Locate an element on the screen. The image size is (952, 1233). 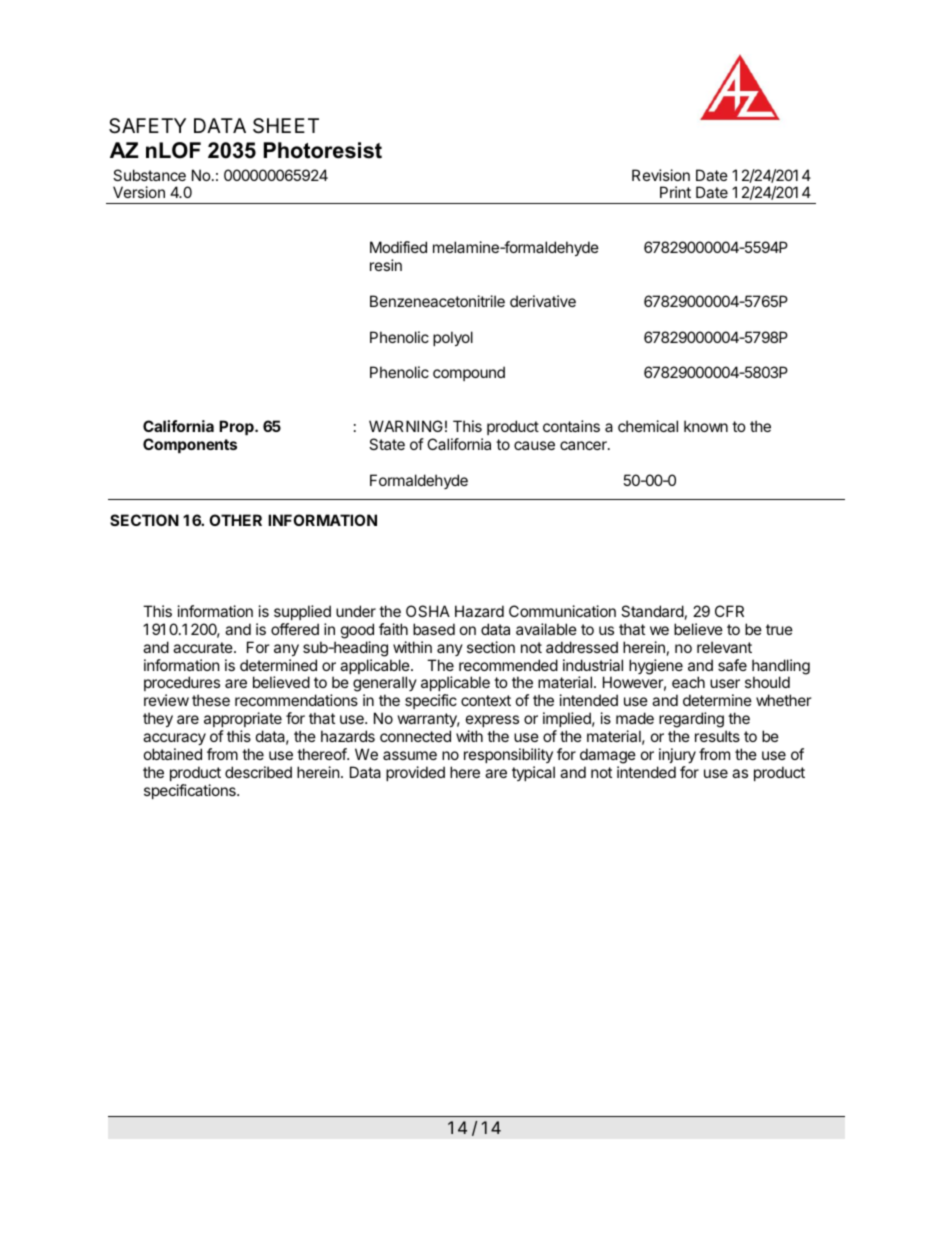
known is located at coordinates (706, 426).
